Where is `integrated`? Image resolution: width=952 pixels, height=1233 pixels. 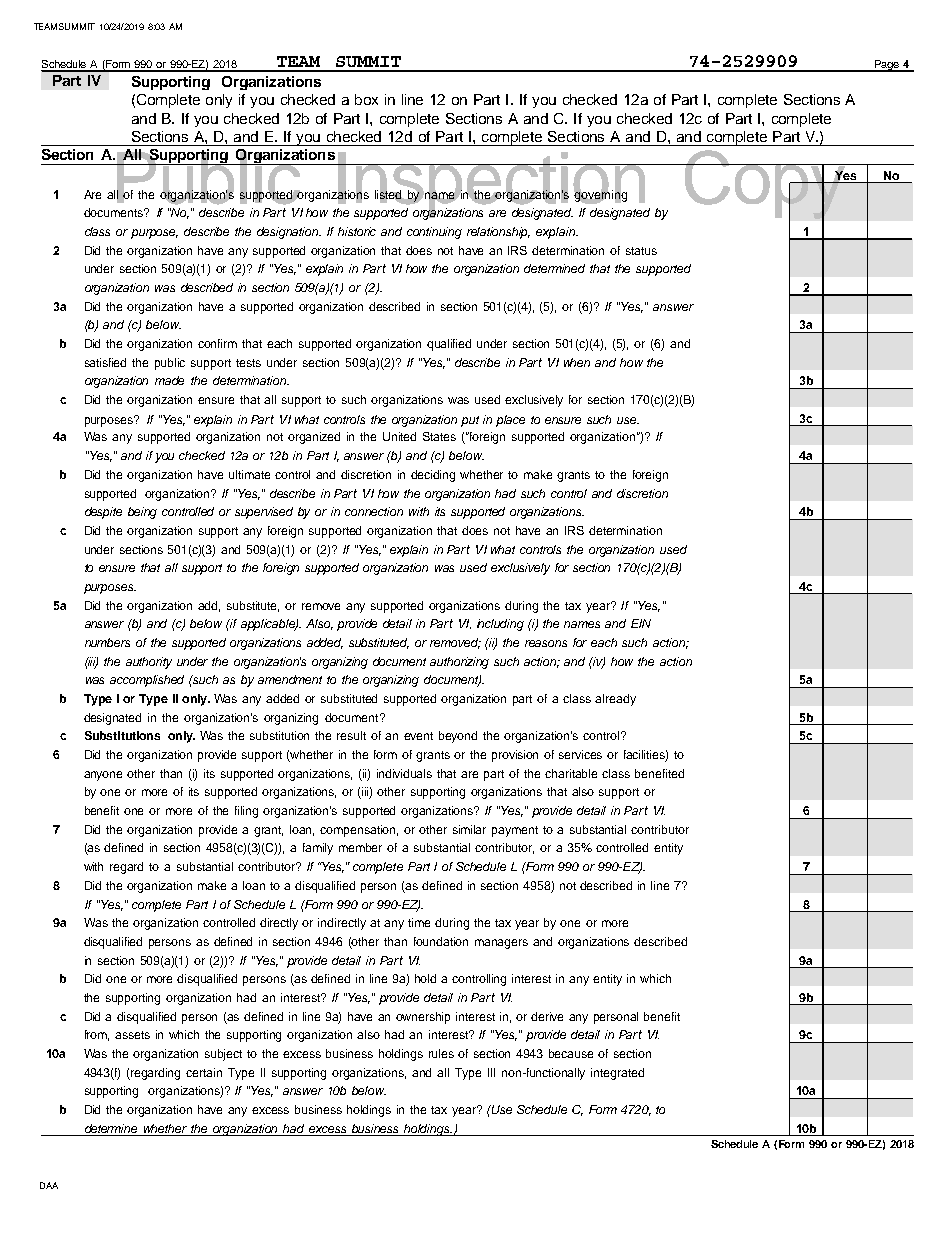 integrated is located at coordinates (617, 1074).
